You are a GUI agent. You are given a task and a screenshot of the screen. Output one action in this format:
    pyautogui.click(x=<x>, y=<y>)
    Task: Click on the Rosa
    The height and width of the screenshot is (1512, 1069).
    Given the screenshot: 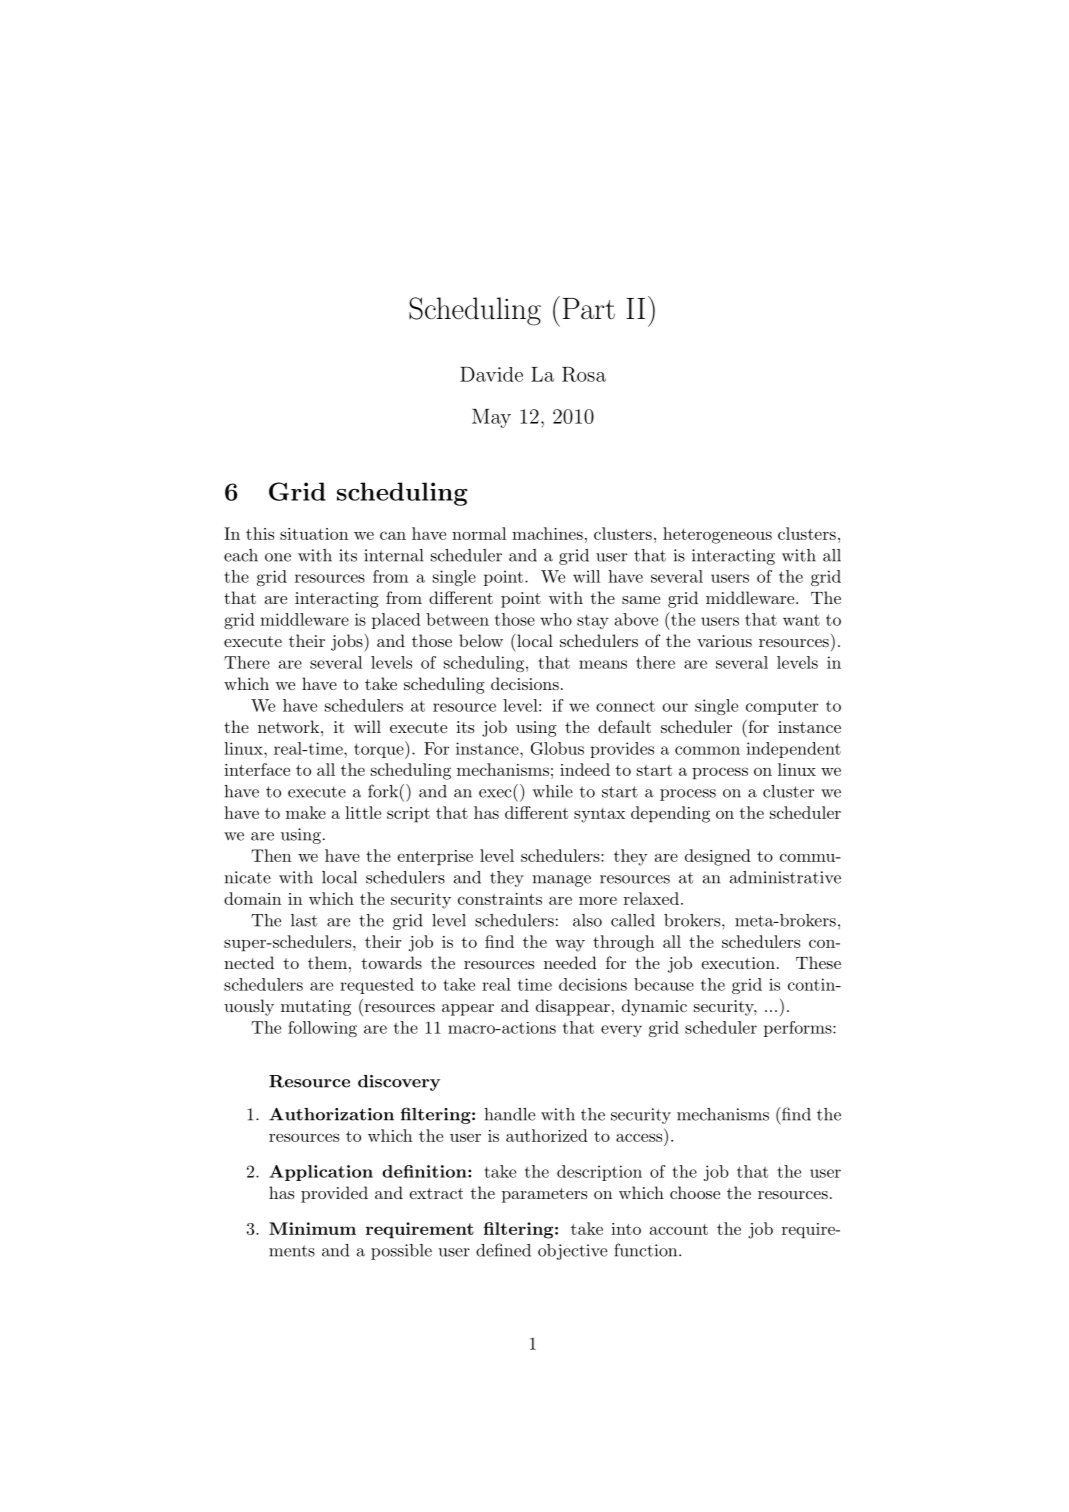 What is the action you would take?
    pyautogui.click(x=584, y=374)
